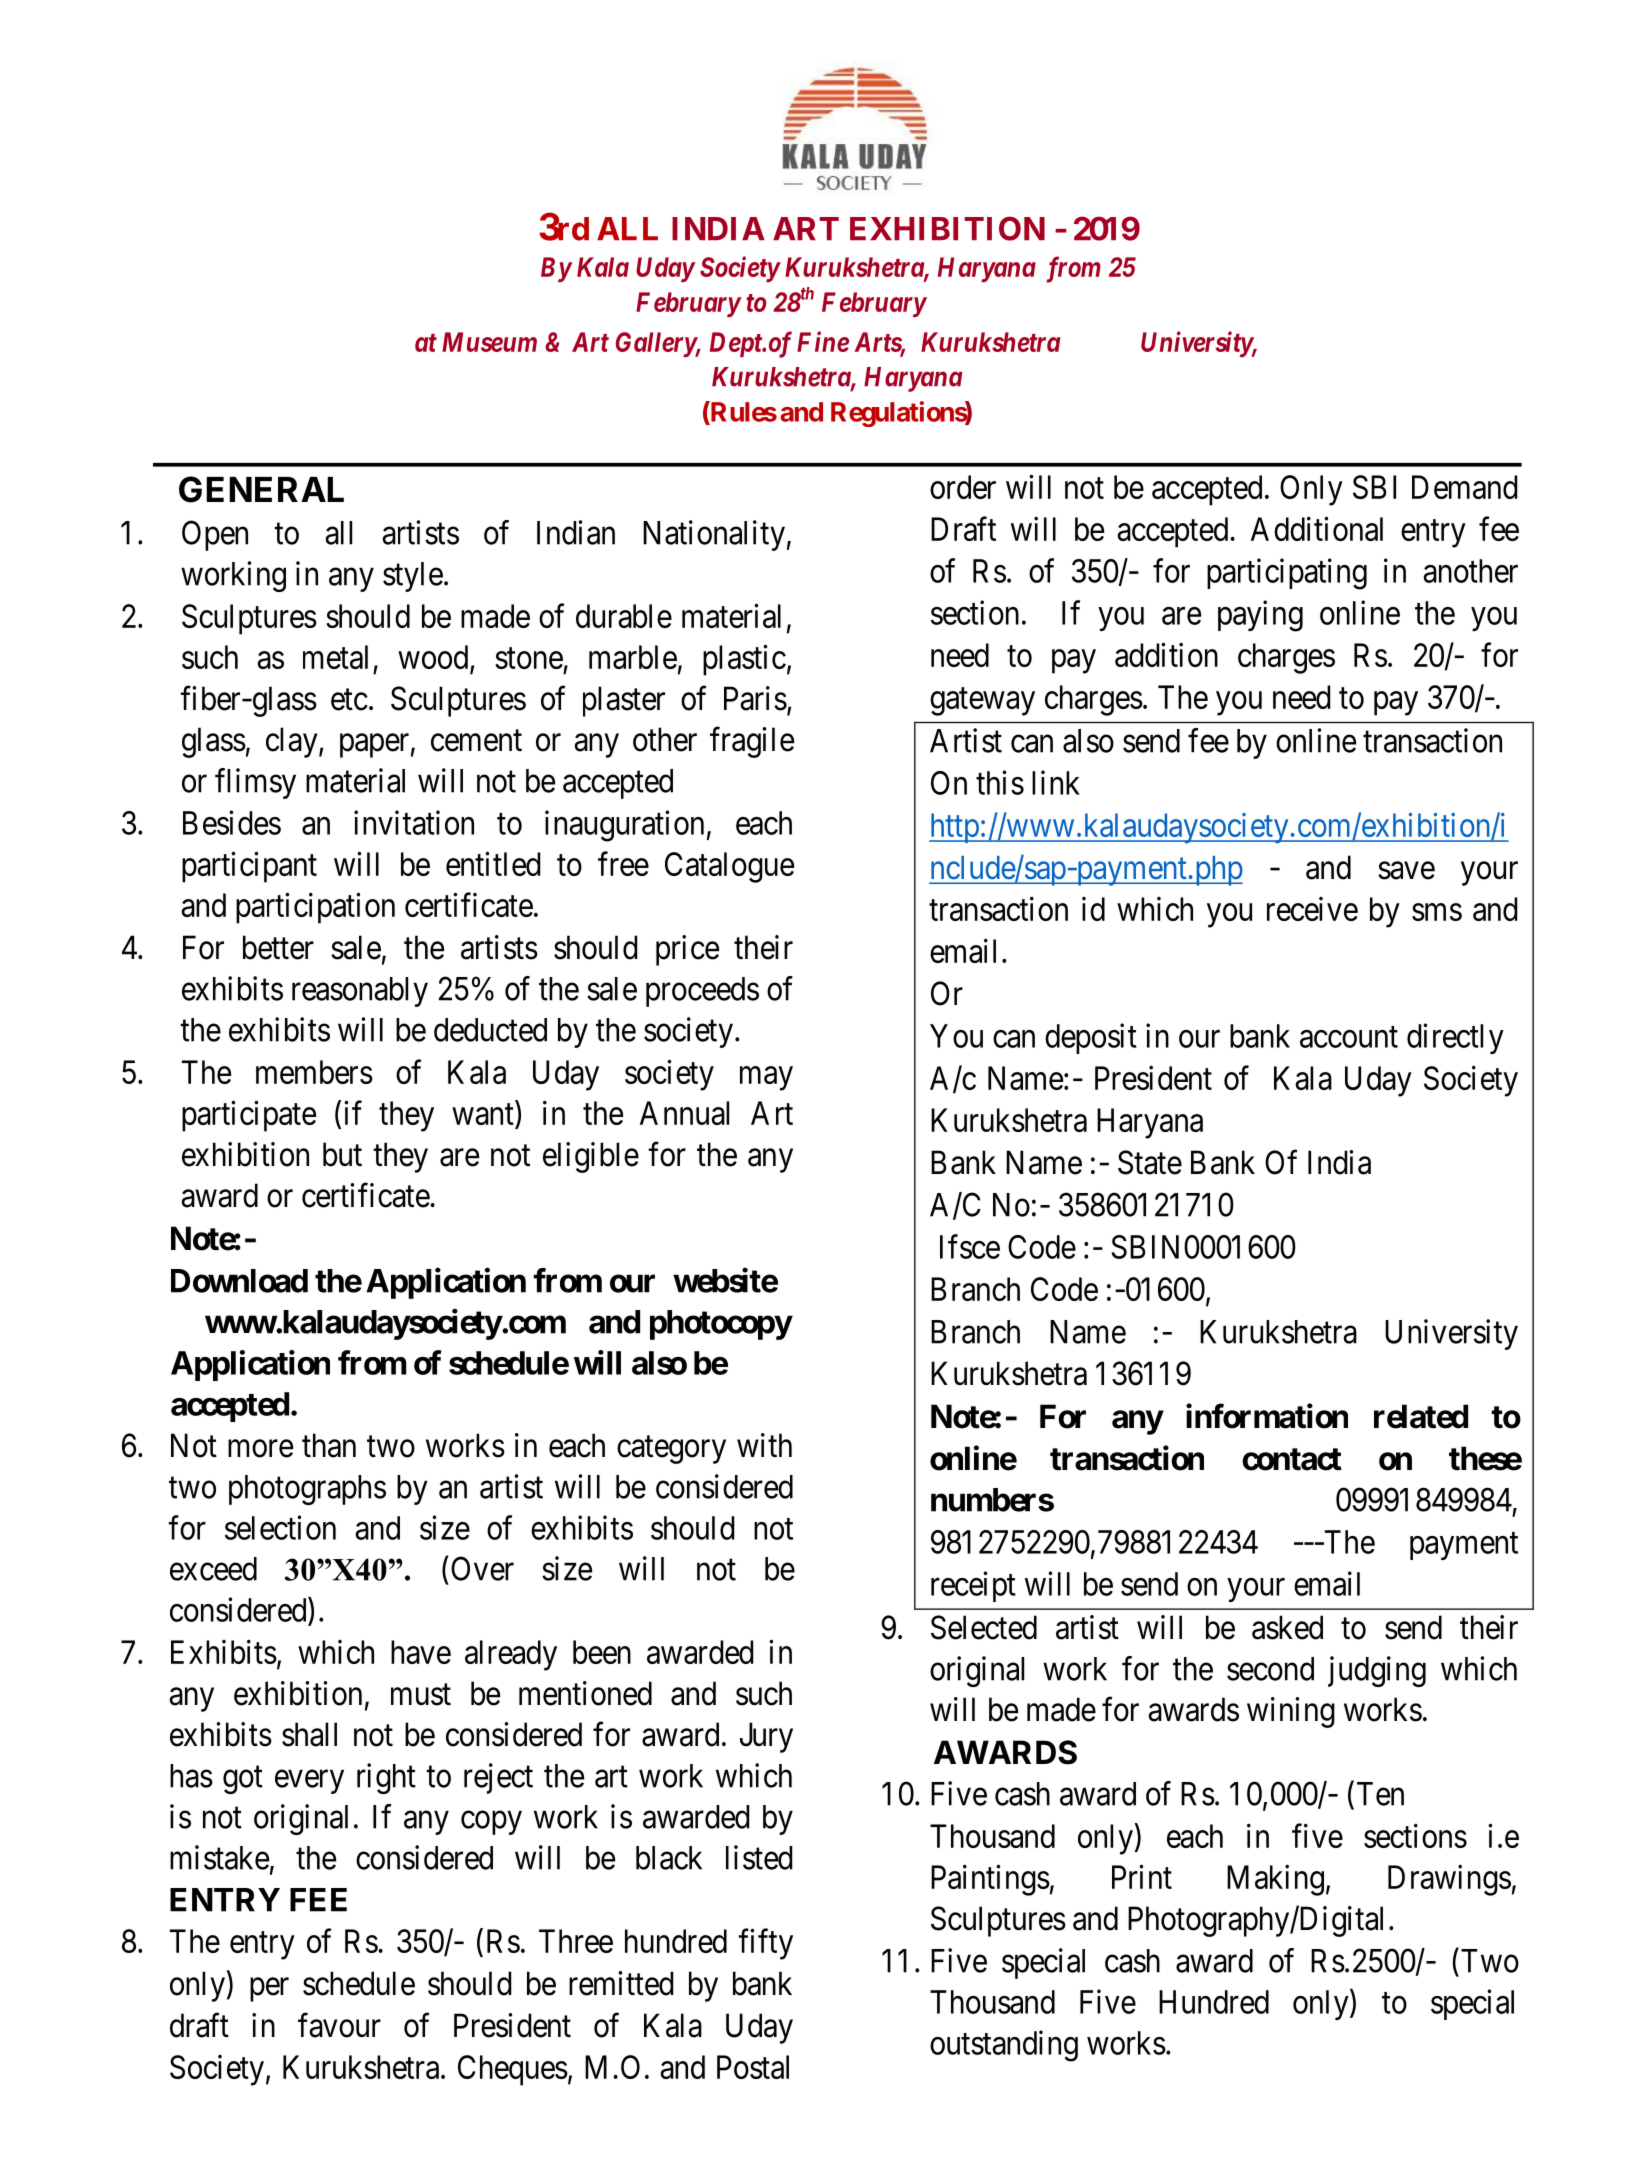 Image resolution: width=1631 pixels, height=2178 pixels. I want to click on State, so click(1150, 1162).
